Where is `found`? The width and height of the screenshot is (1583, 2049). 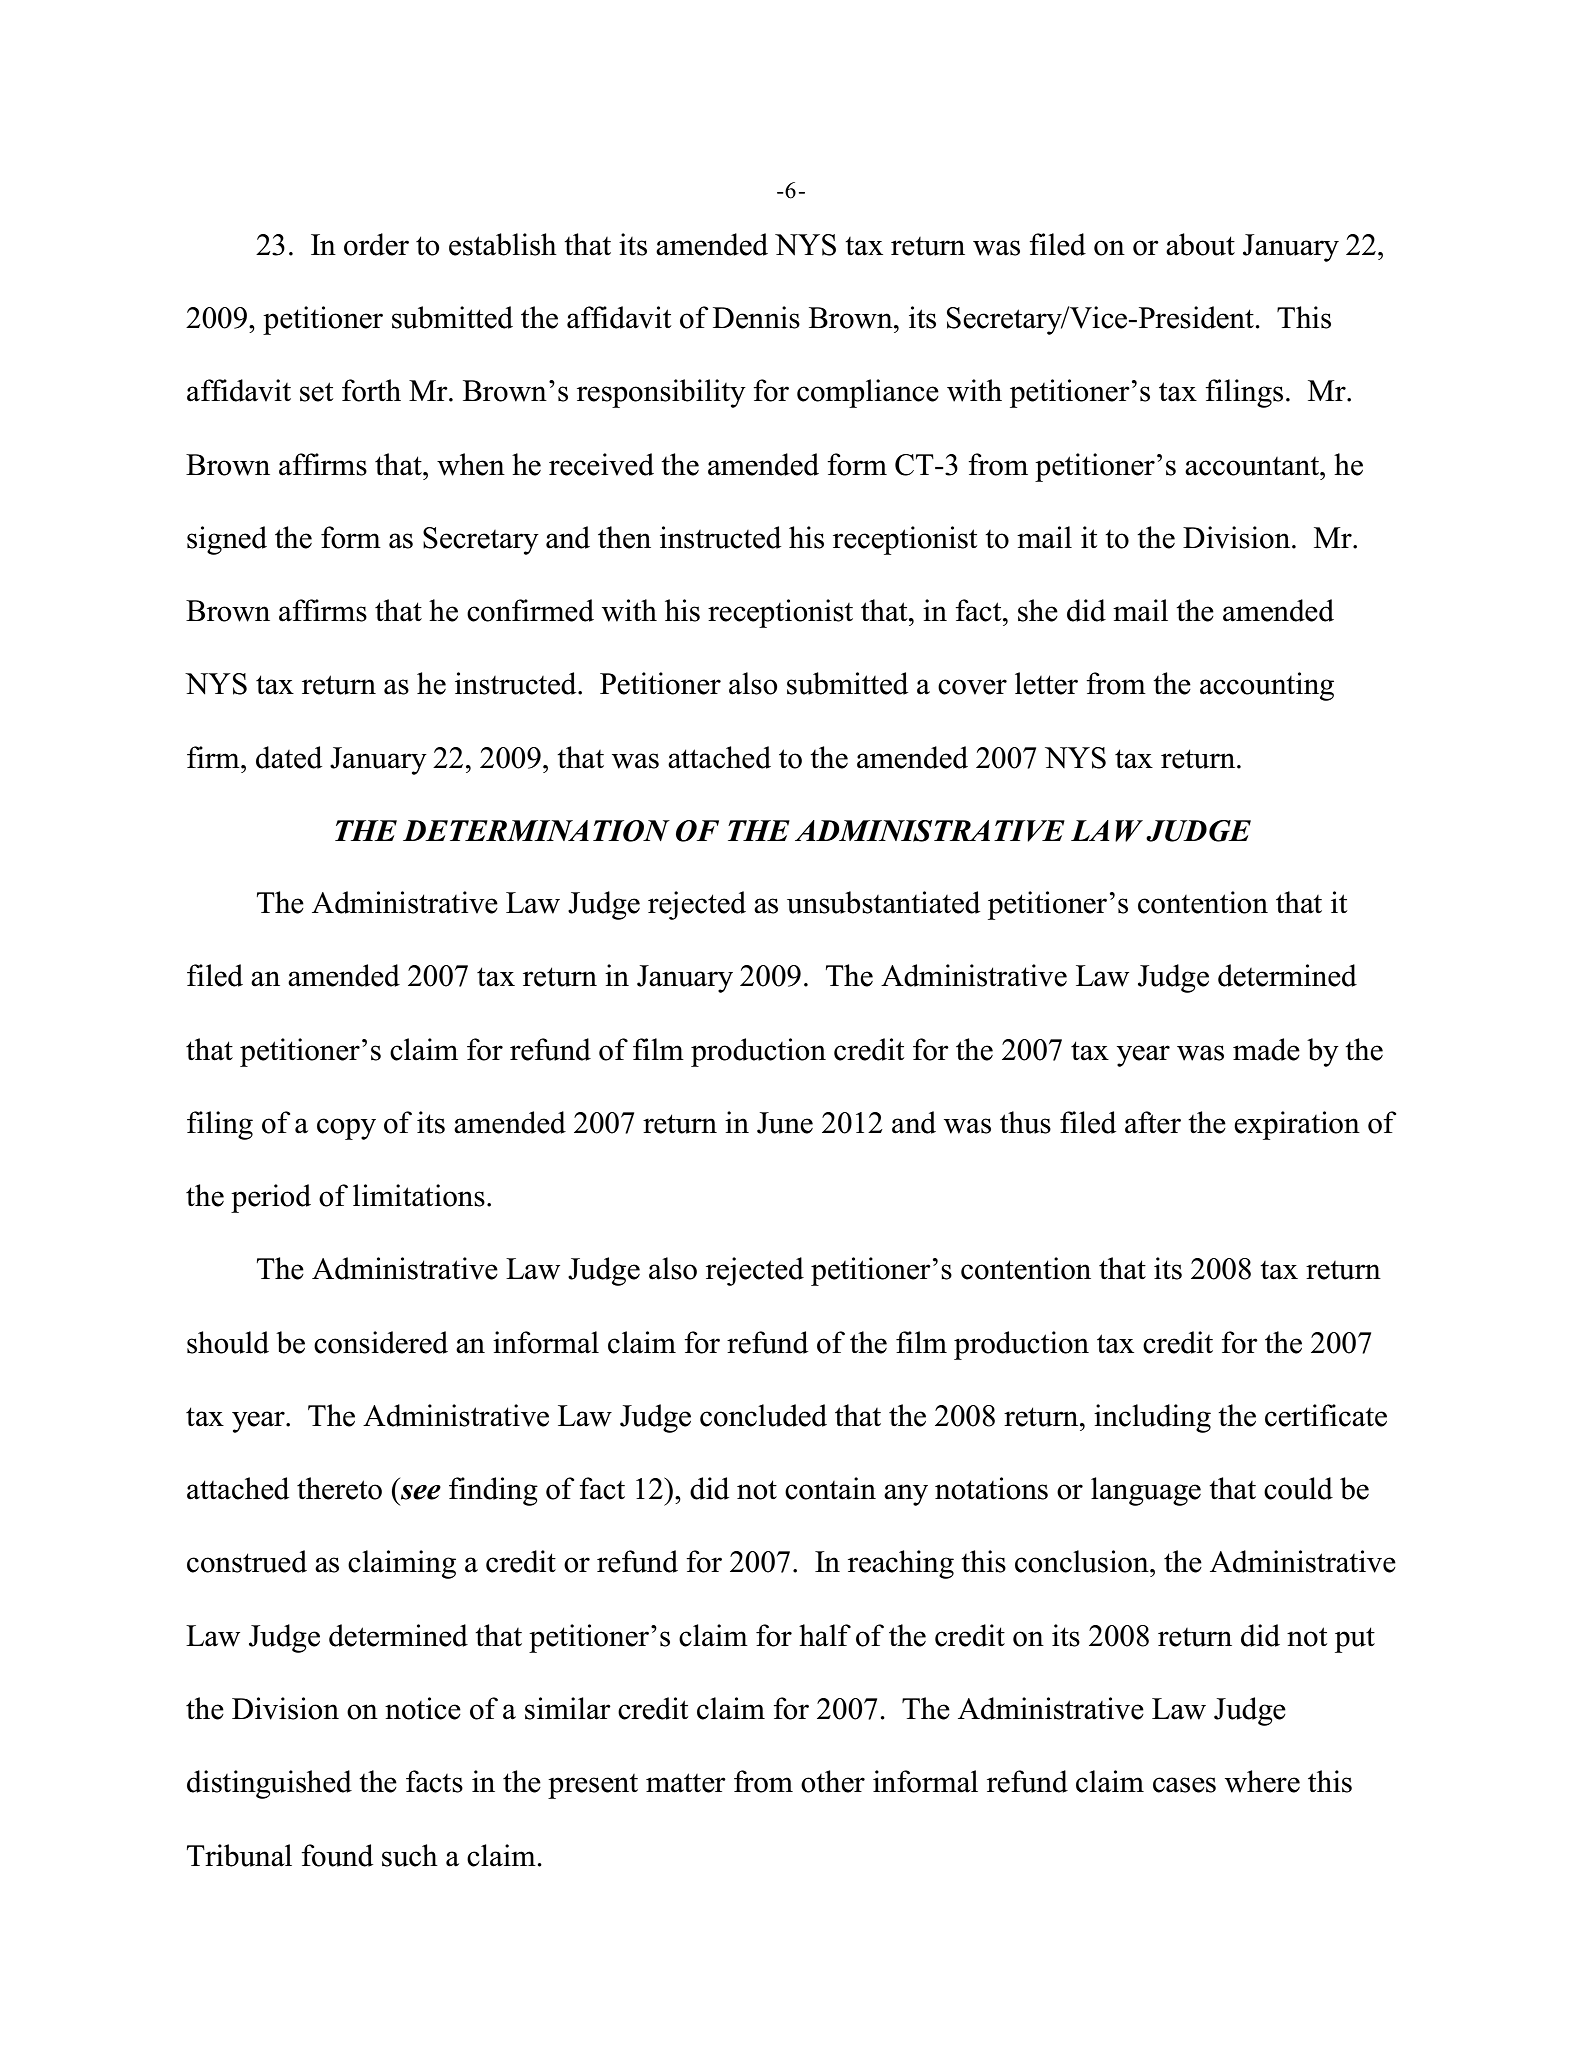 found is located at coordinates (337, 1855).
